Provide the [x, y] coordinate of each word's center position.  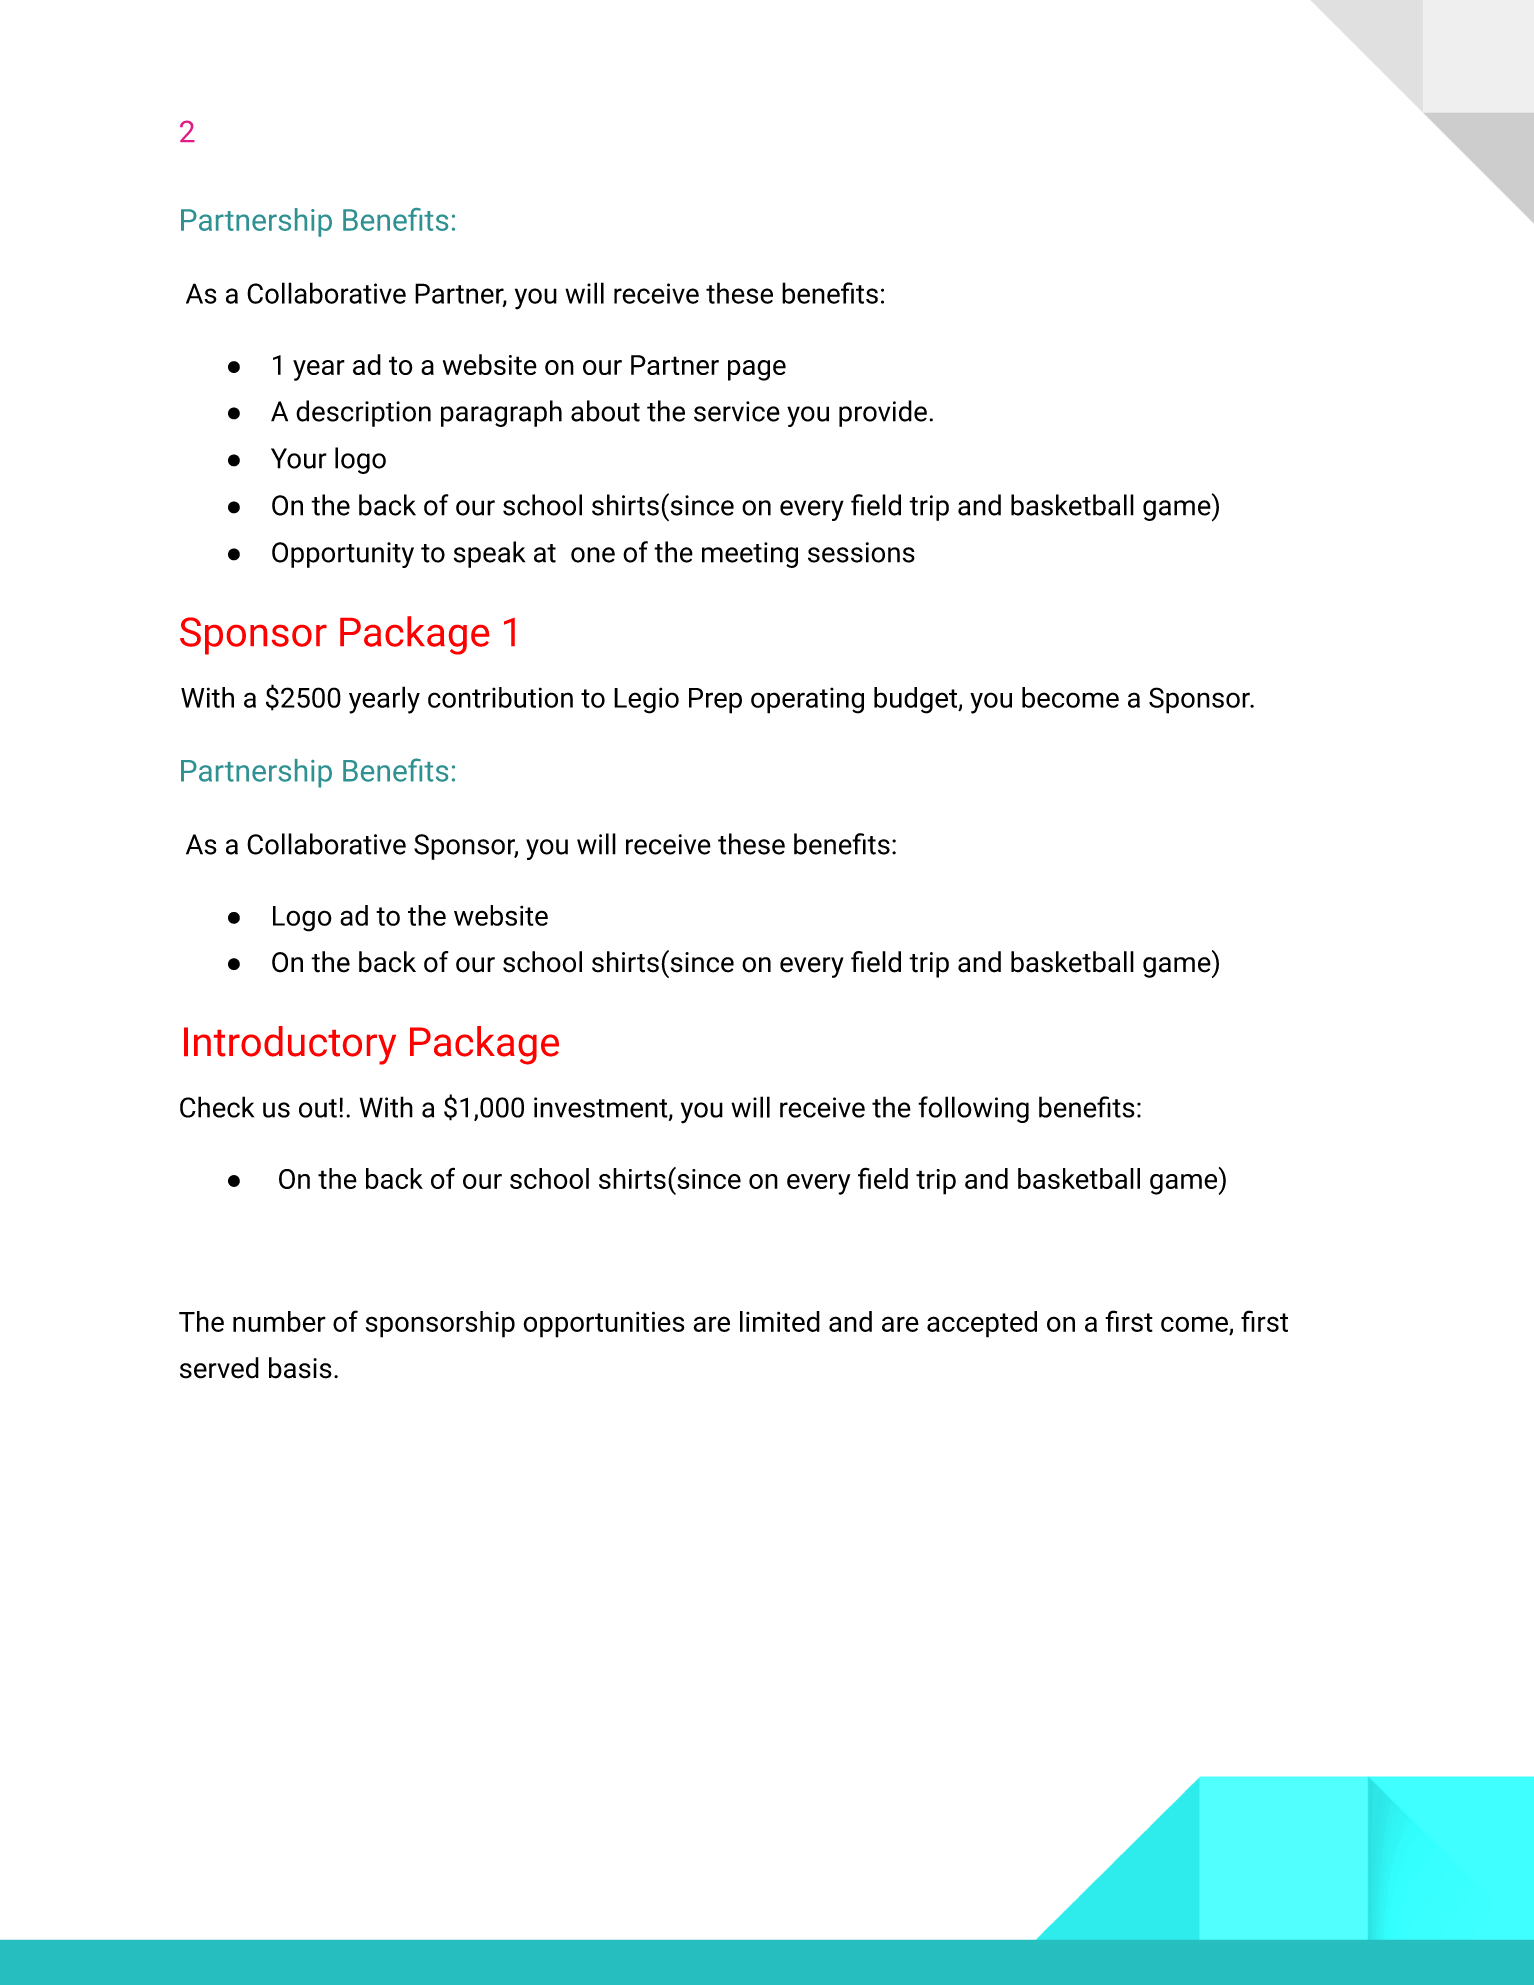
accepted [982, 1324]
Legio [646, 700]
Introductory [290, 1045]
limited [780, 1321]
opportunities [604, 1324]
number [279, 1321]
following [973, 1109]
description [363, 413]
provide [883, 413]
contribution [500, 697]
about [605, 411]
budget [916, 700]
